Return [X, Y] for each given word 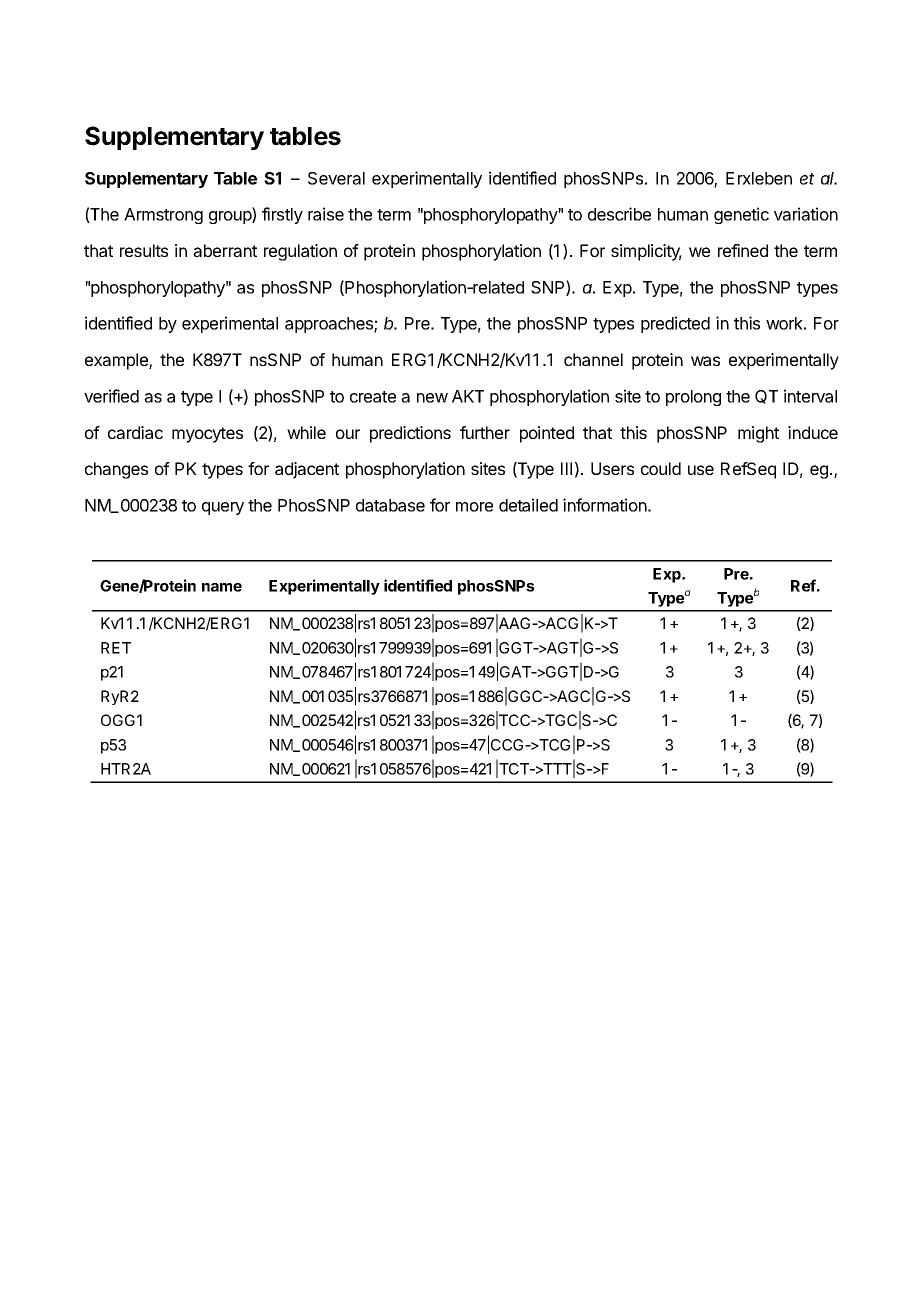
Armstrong [163, 216]
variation [806, 214]
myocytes [207, 435]
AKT [468, 396]
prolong [693, 398]
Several [336, 178]
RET [116, 648]
